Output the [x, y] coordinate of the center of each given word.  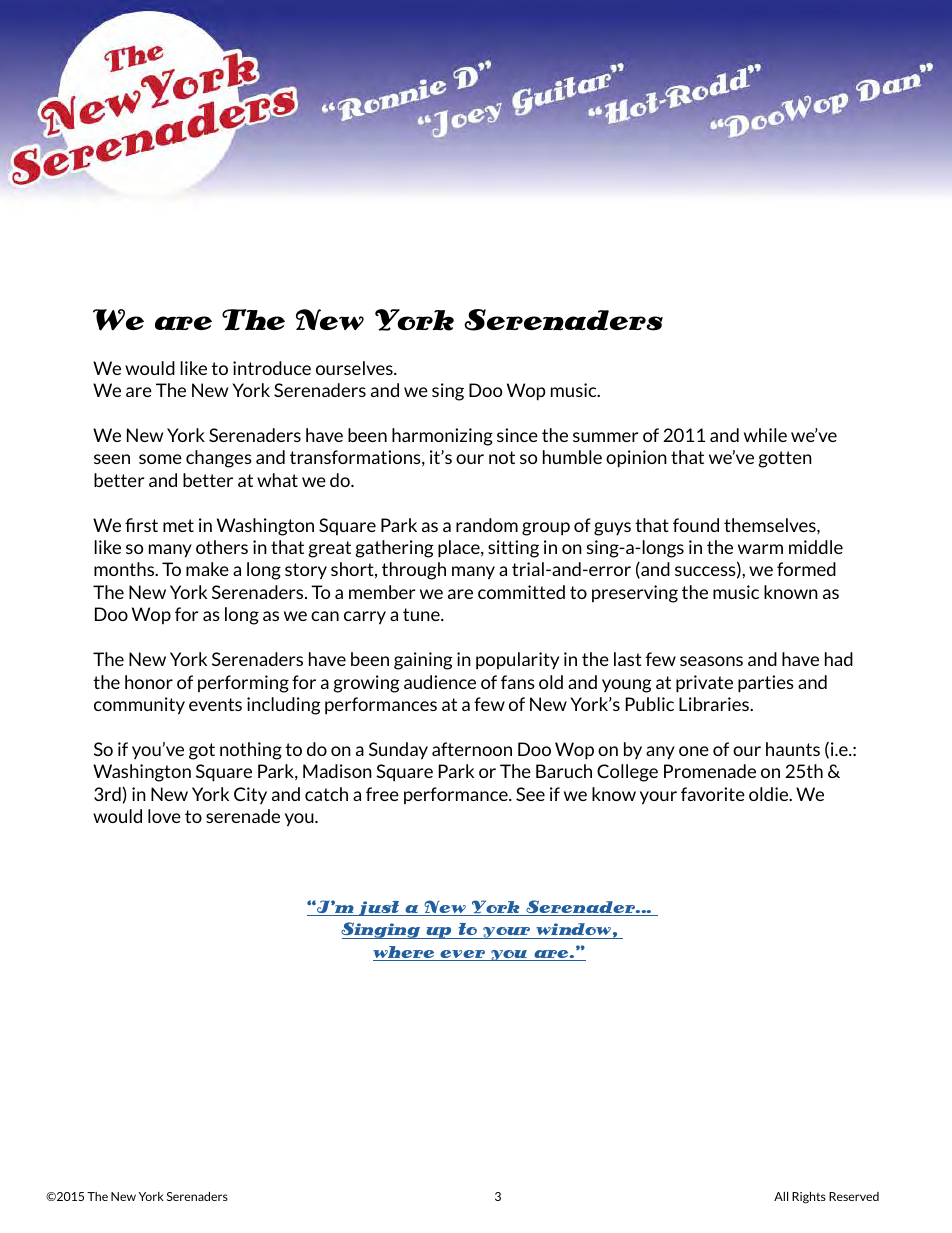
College [627, 773]
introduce [272, 368]
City [250, 795]
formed [806, 569]
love [164, 816]
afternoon [472, 749]
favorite [713, 794]
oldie [770, 794]
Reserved [854, 1196]
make [207, 569]
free [382, 794]
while [765, 435]
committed [521, 592]
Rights [809, 1198]
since [517, 435]
